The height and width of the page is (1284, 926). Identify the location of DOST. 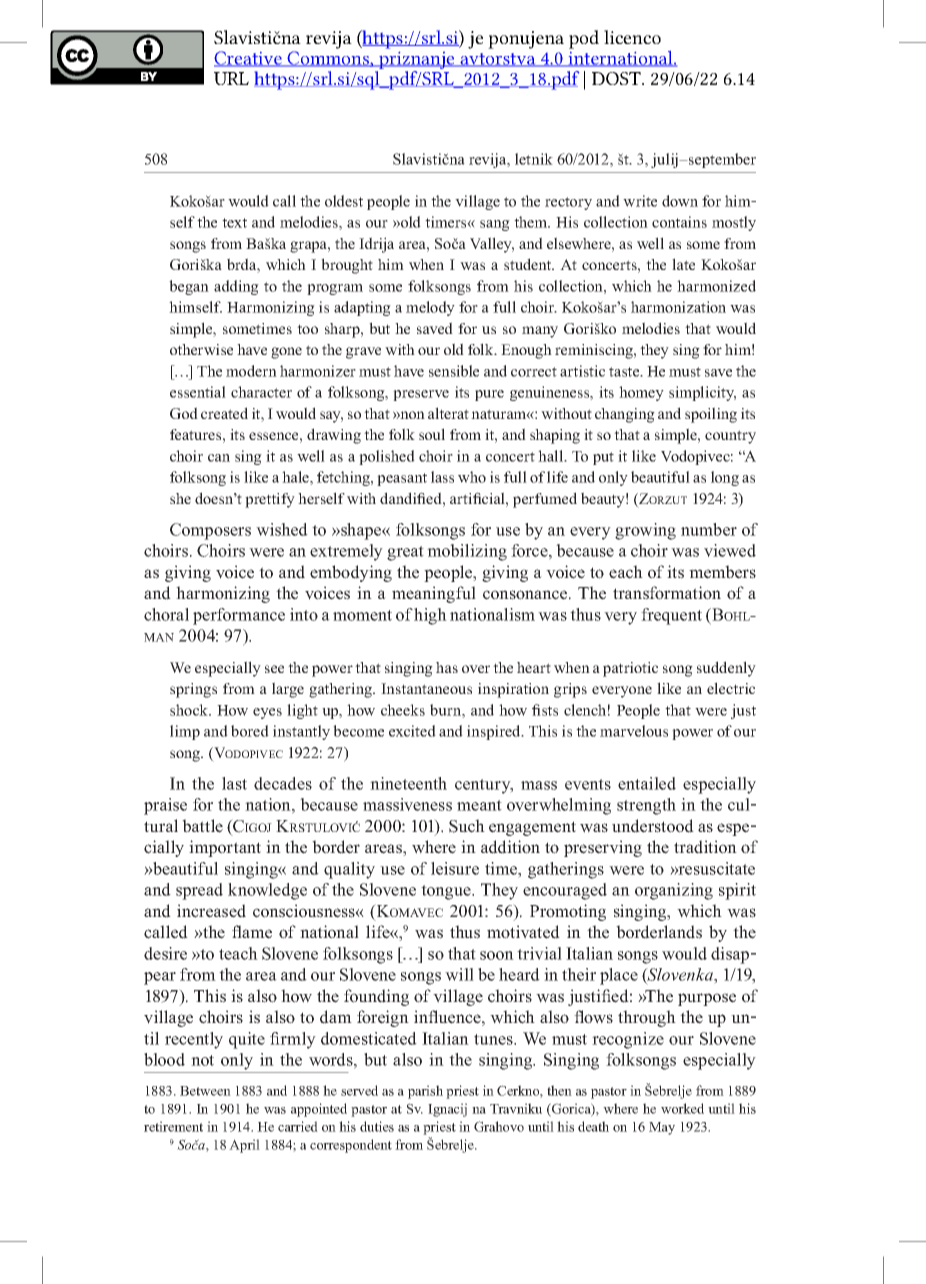
(617, 78).
